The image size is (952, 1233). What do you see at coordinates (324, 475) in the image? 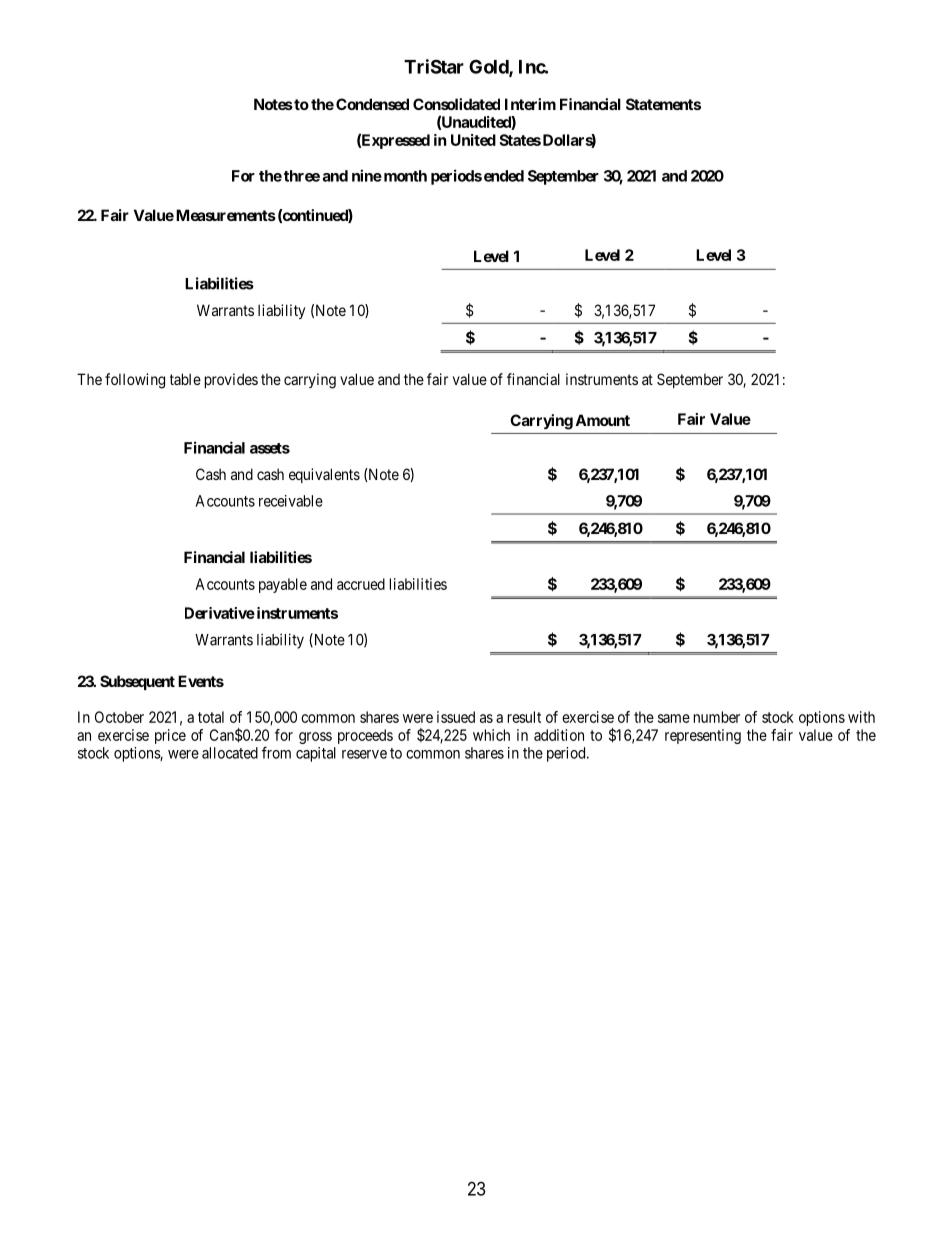
I see `equivalents` at bounding box center [324, 475].
